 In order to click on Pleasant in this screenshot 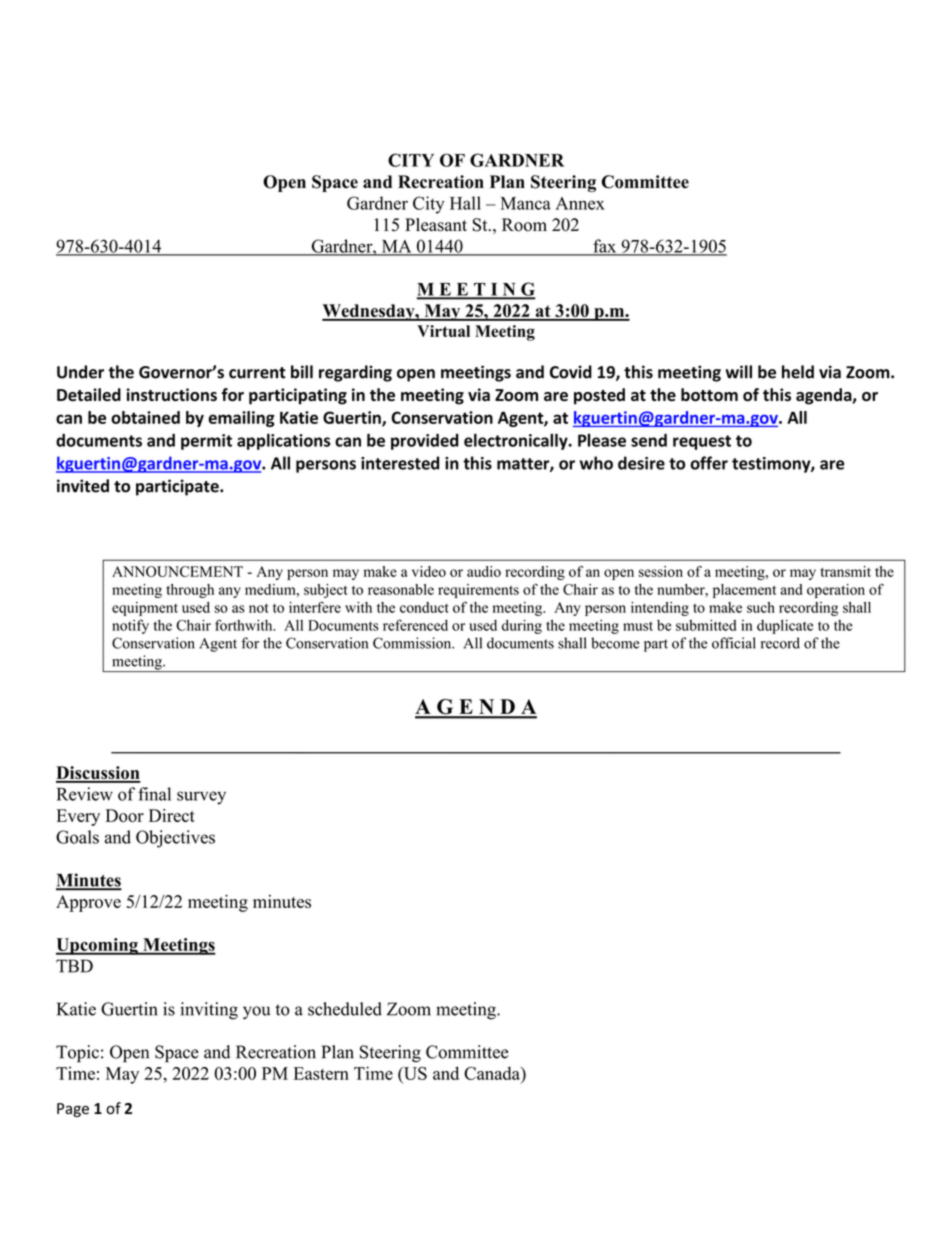, I will do `click(436, 225)`.
